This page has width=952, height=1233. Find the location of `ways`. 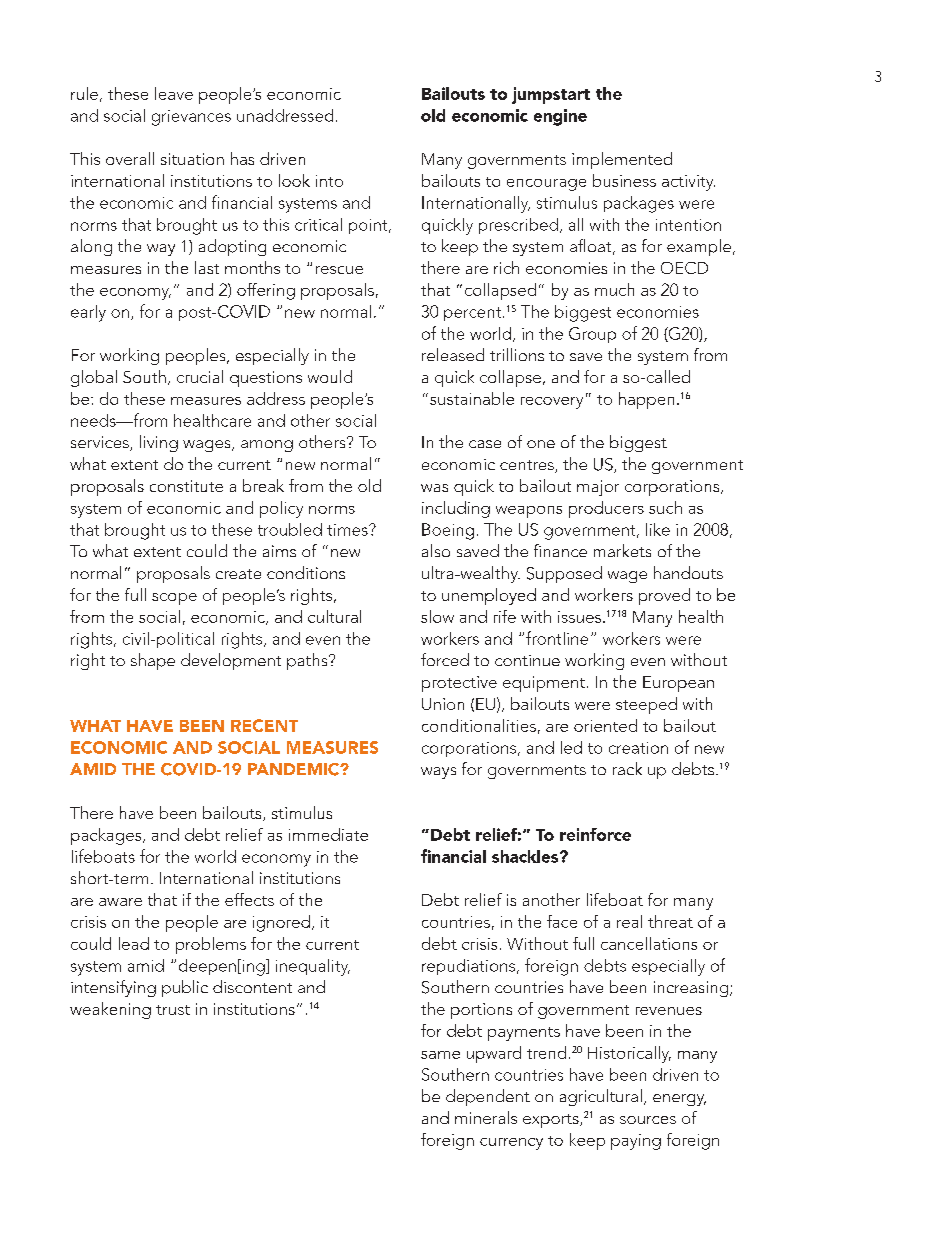

ways is located at coordinates (438, 773).
